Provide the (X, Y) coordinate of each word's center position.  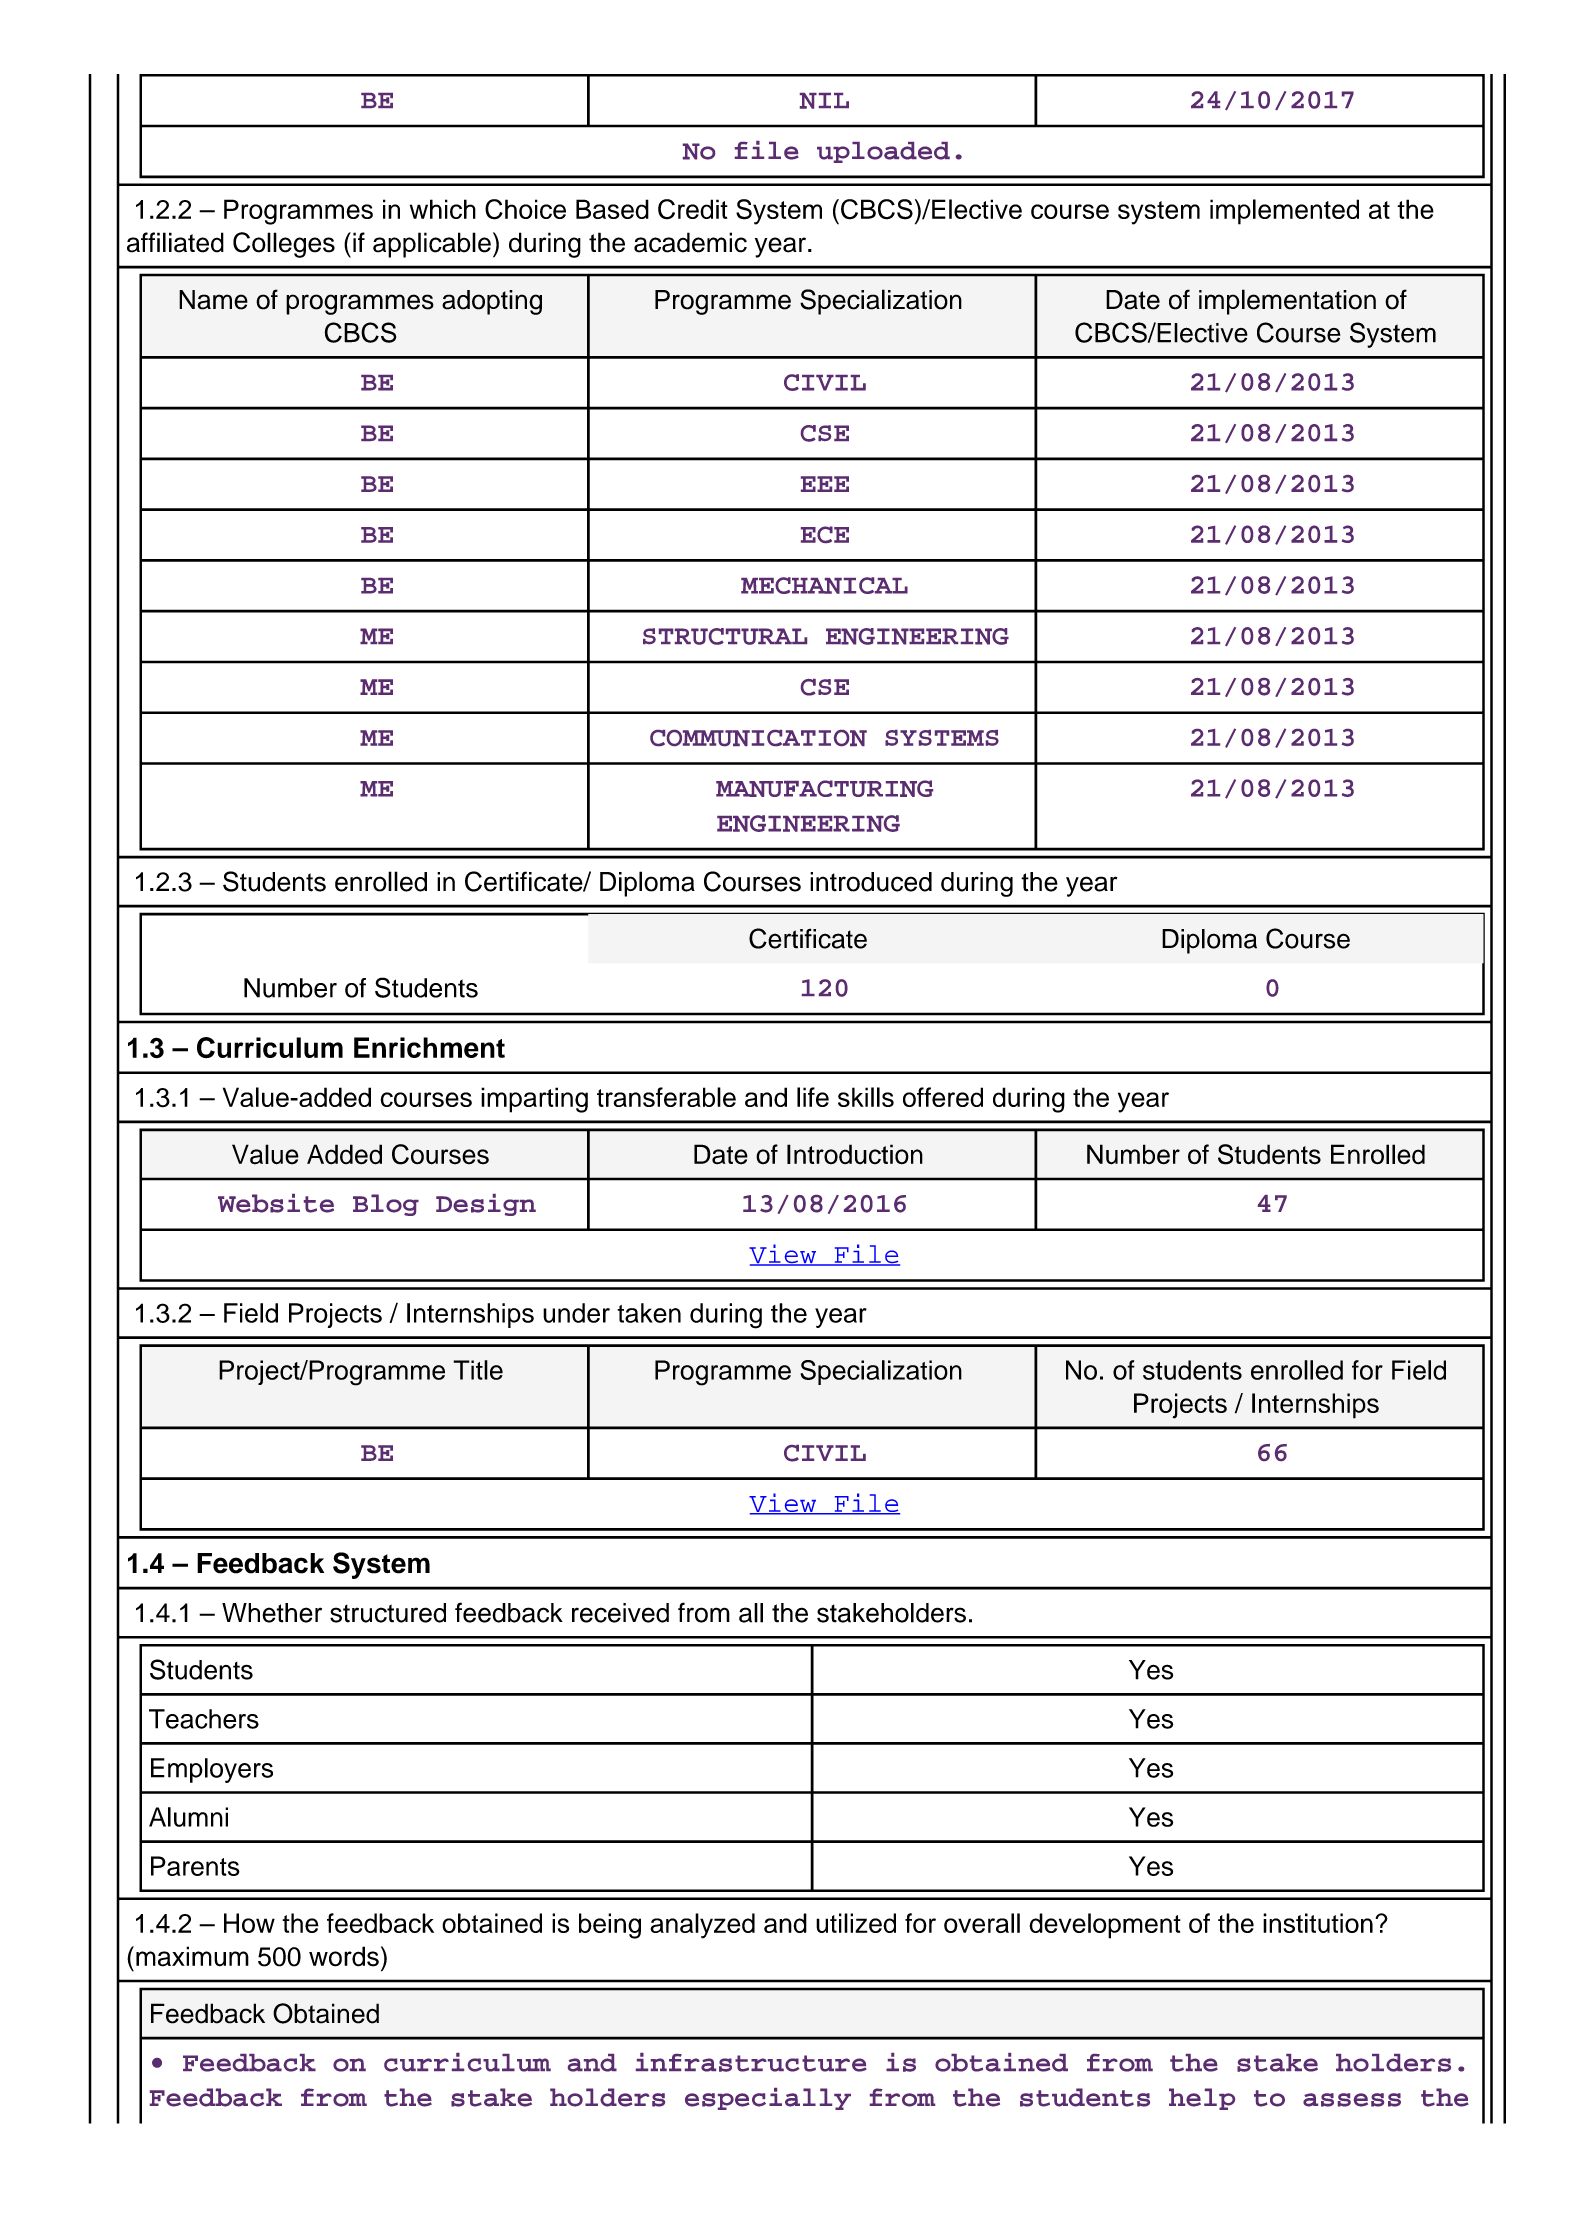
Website (276, 1203)
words (344, 1956)
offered (943, 1097)
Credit (693, 209)
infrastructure (751, 2062)
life (813, 1097)
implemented (1284, 212)
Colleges (284, 245)
